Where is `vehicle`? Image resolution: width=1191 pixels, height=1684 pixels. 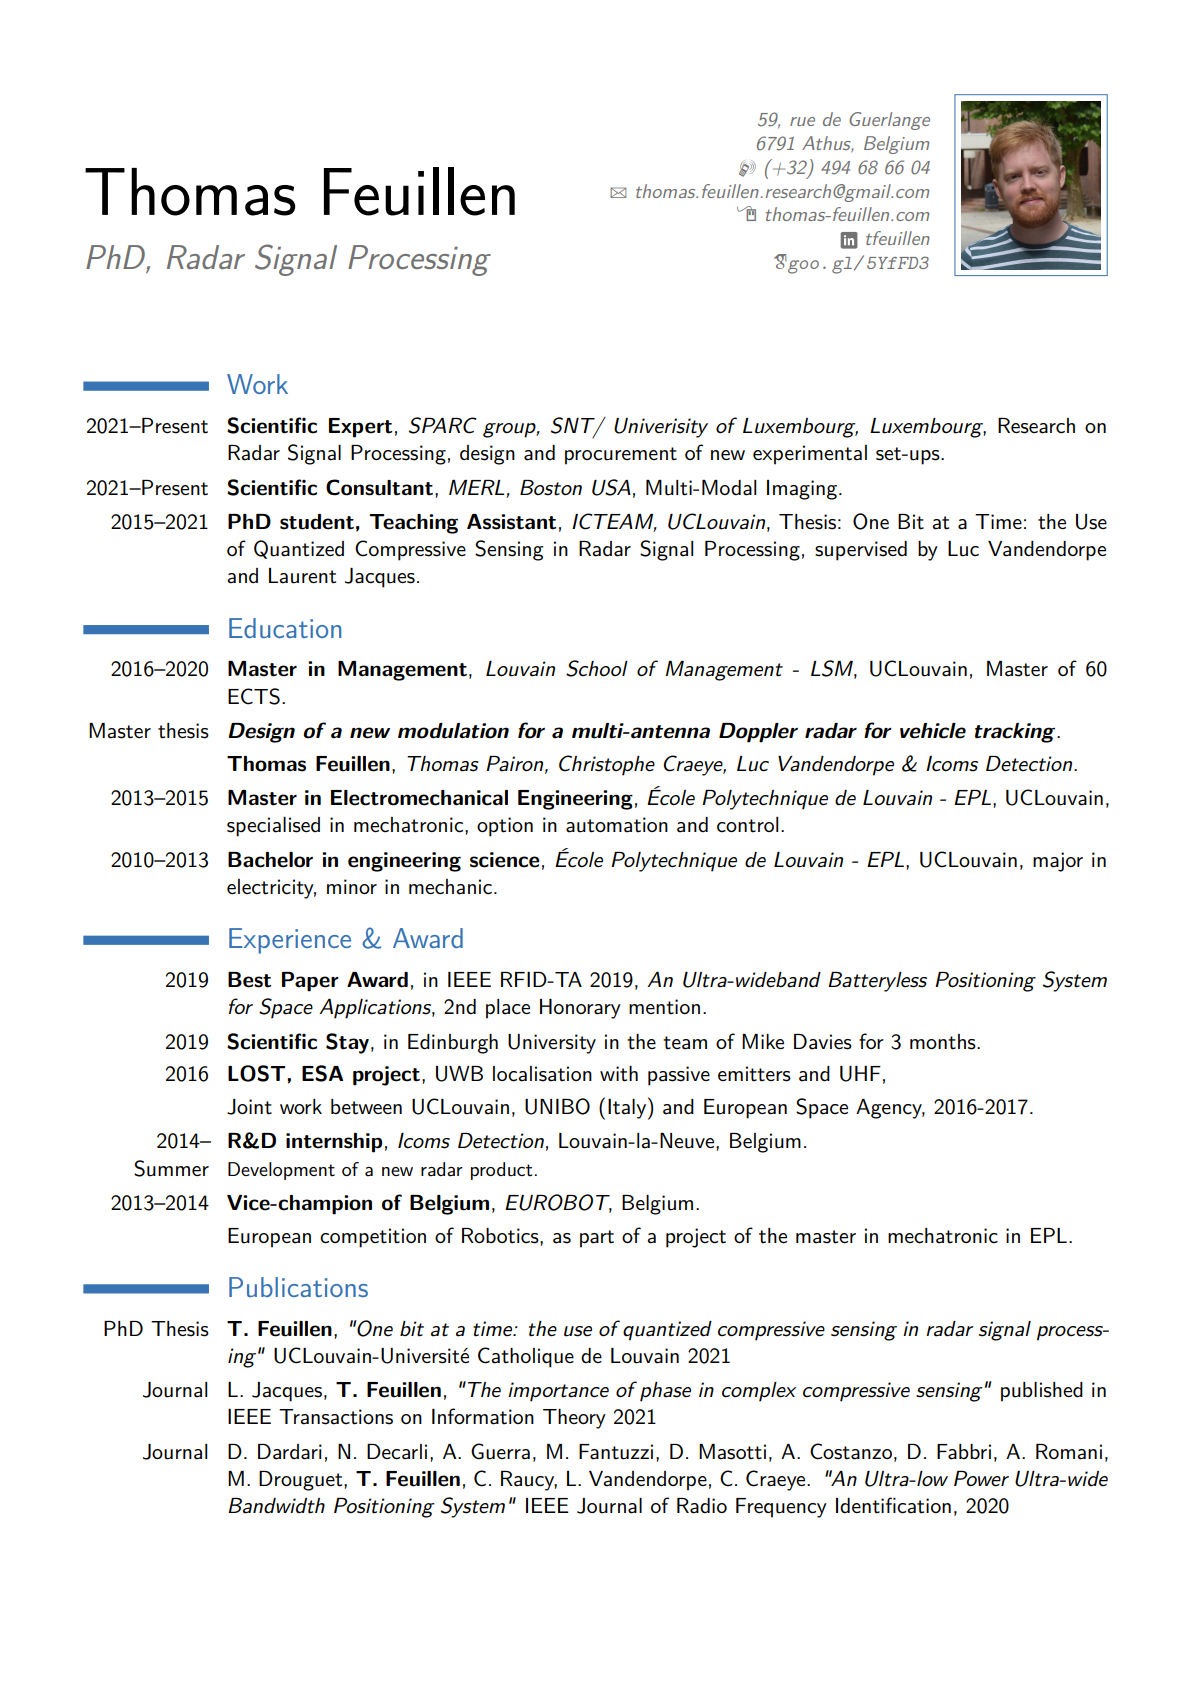
vehicle is located at coordinates (933, 731).
